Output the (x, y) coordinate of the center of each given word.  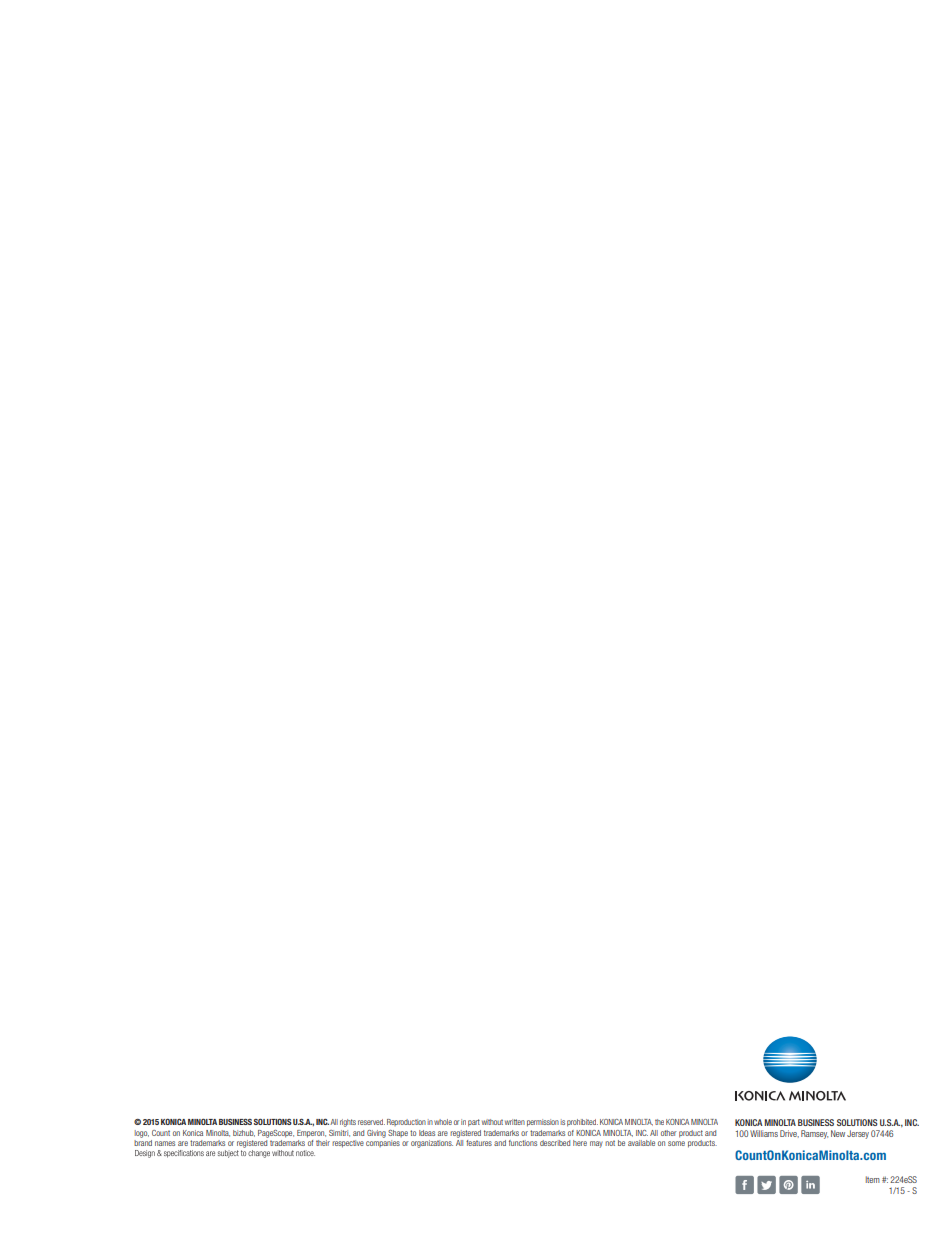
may (596, 1144)
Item (873, 1179)
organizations (432, 1144)
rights (348, 1123)
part (474, 1123)
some (676, 1143)
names (165, 1143)
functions (523, 1143)
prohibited (582, 1123)
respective (348, 1144)
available (641, 1143)
